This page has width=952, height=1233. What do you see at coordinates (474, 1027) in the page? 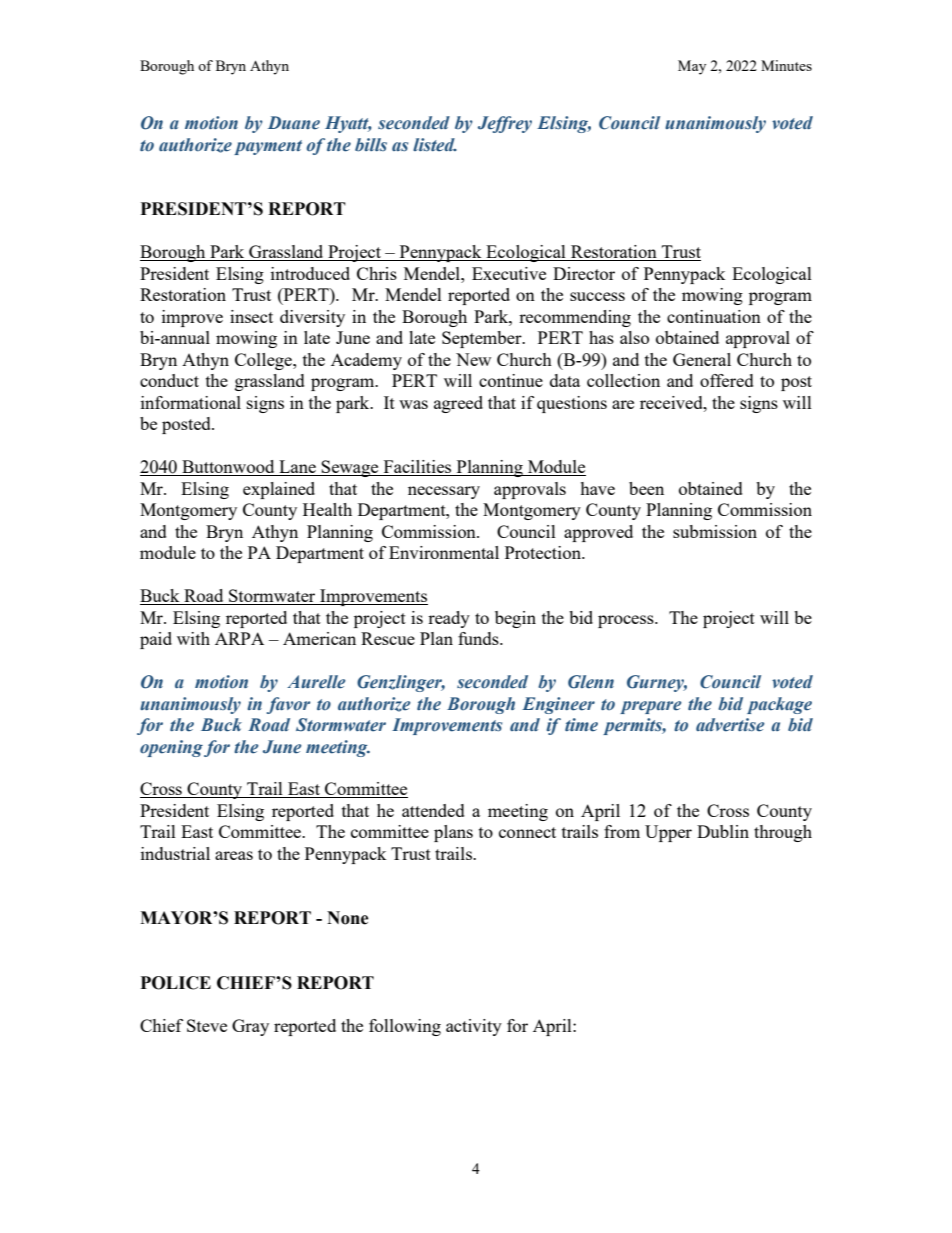
I see `activity` at bounding box center [474, 1027].
